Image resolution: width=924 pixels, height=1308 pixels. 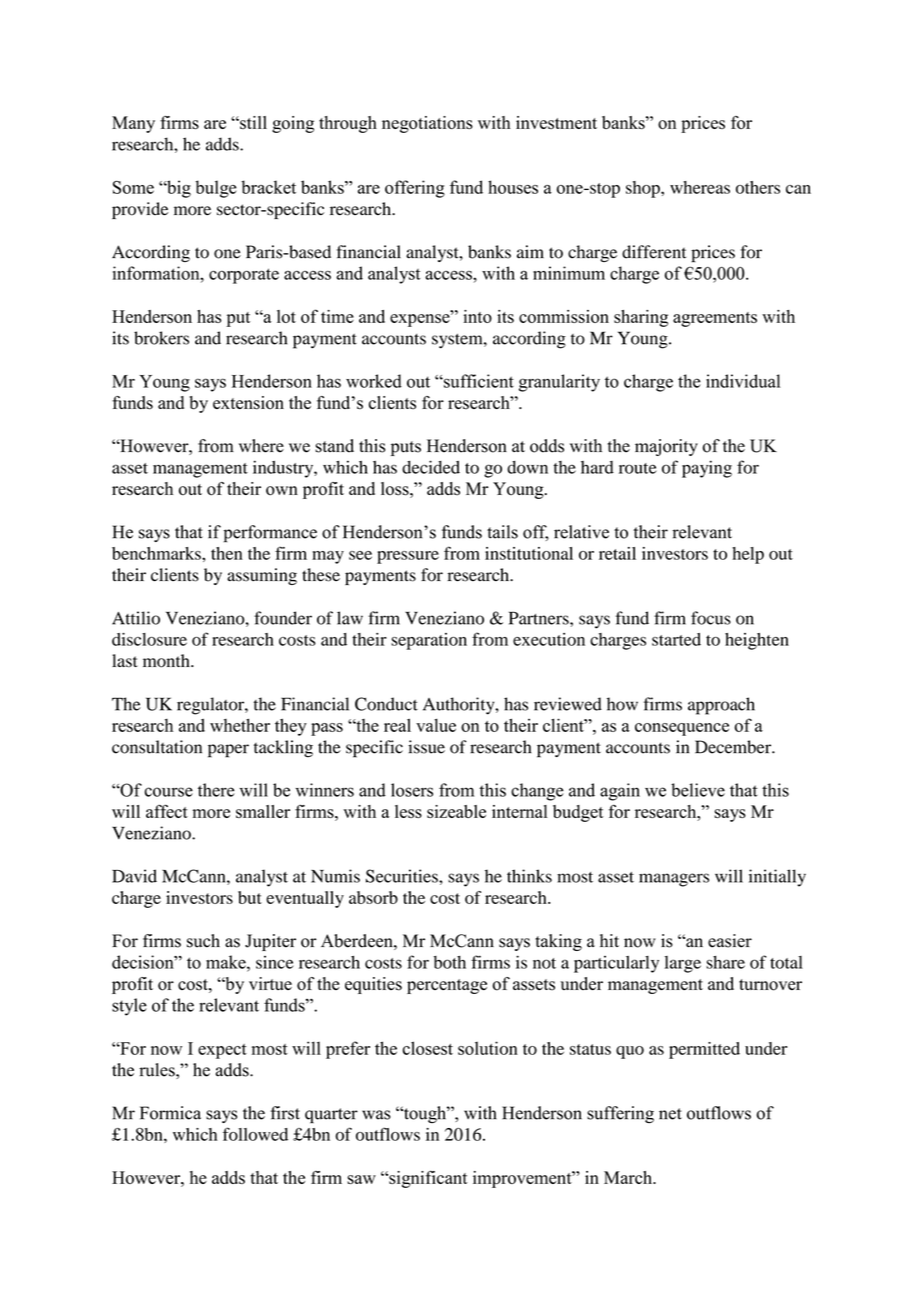 I want to click on separation, so click(x=429, y=641).
